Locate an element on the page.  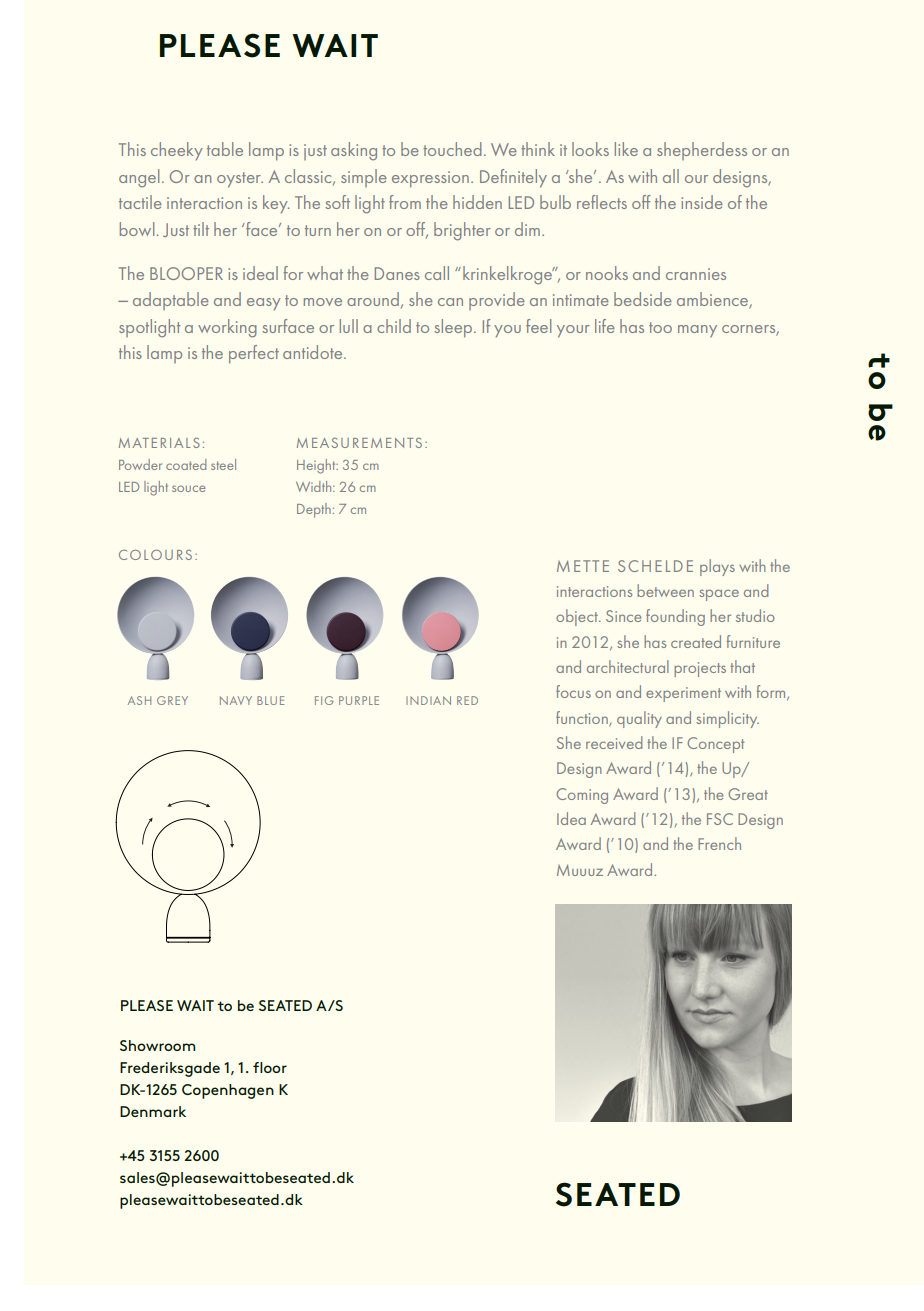
French is located at coordinates (719, 843).
